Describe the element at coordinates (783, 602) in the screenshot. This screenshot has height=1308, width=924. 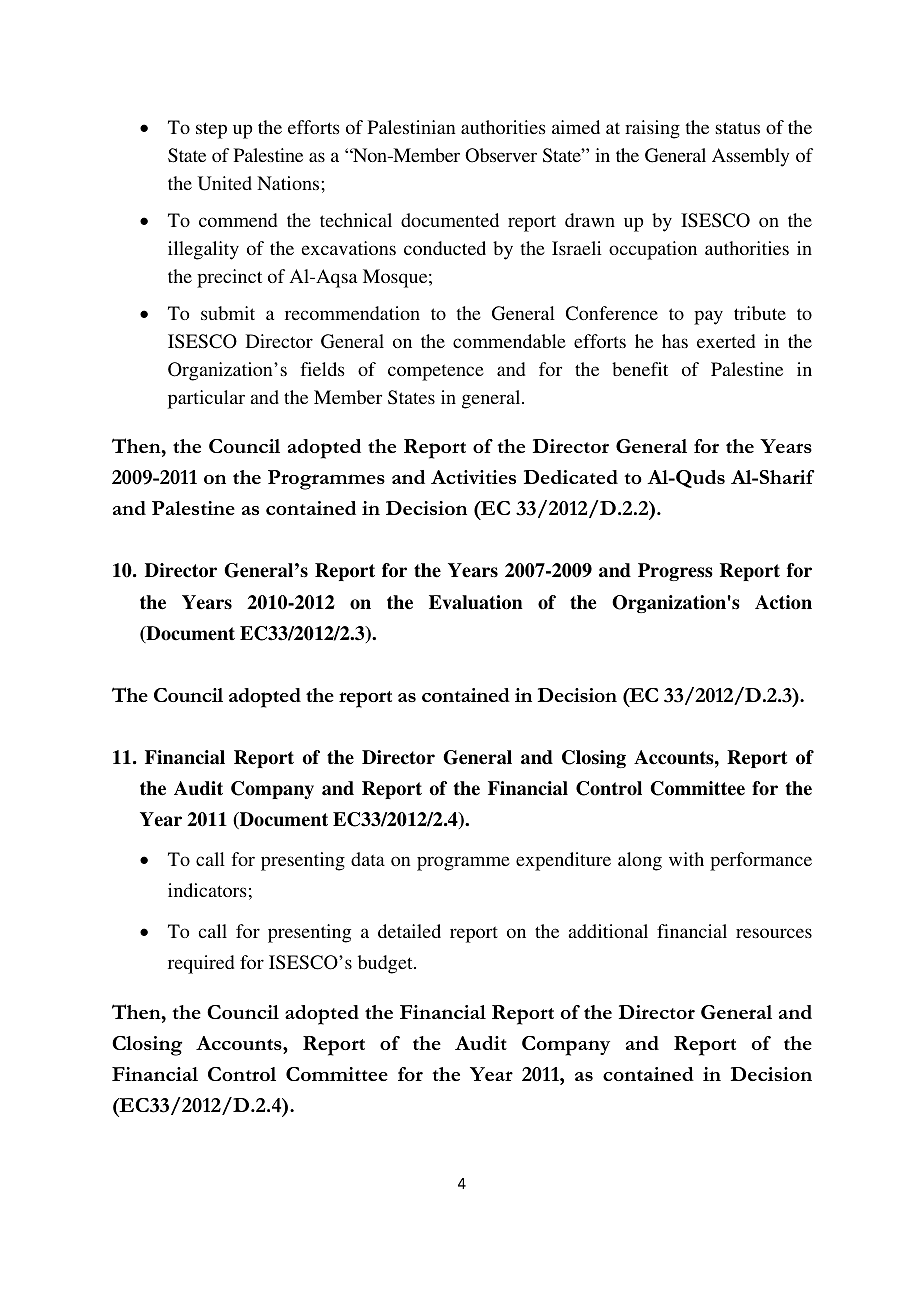
I see `Action` at that location.
